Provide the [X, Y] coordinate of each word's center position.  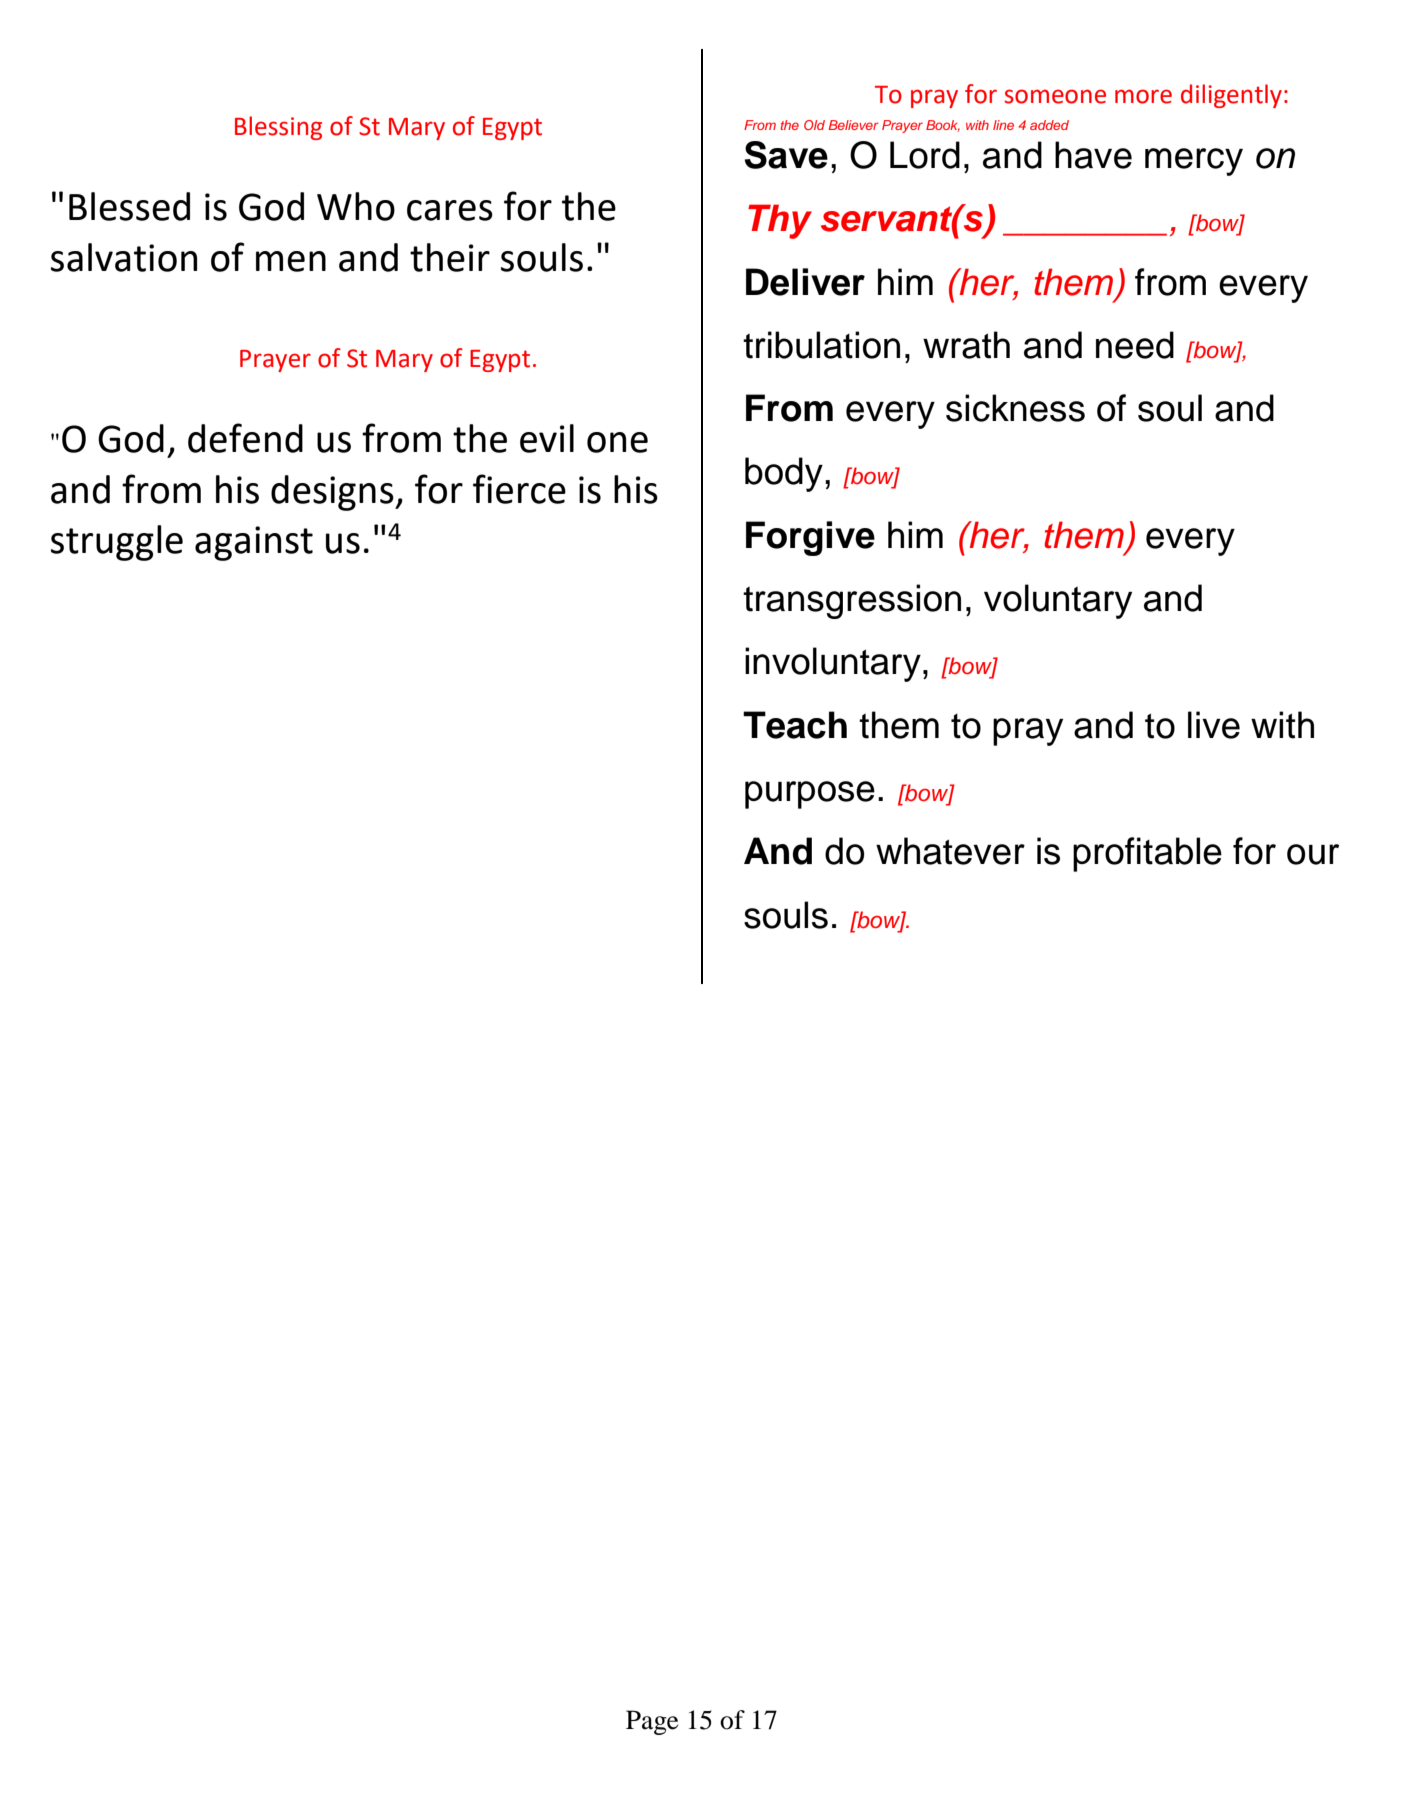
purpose [810, 795]
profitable [1147, 854]
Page [652, 1722]
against [254, 543]
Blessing [278, 128]
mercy [1194, 162]
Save [786, 155]
